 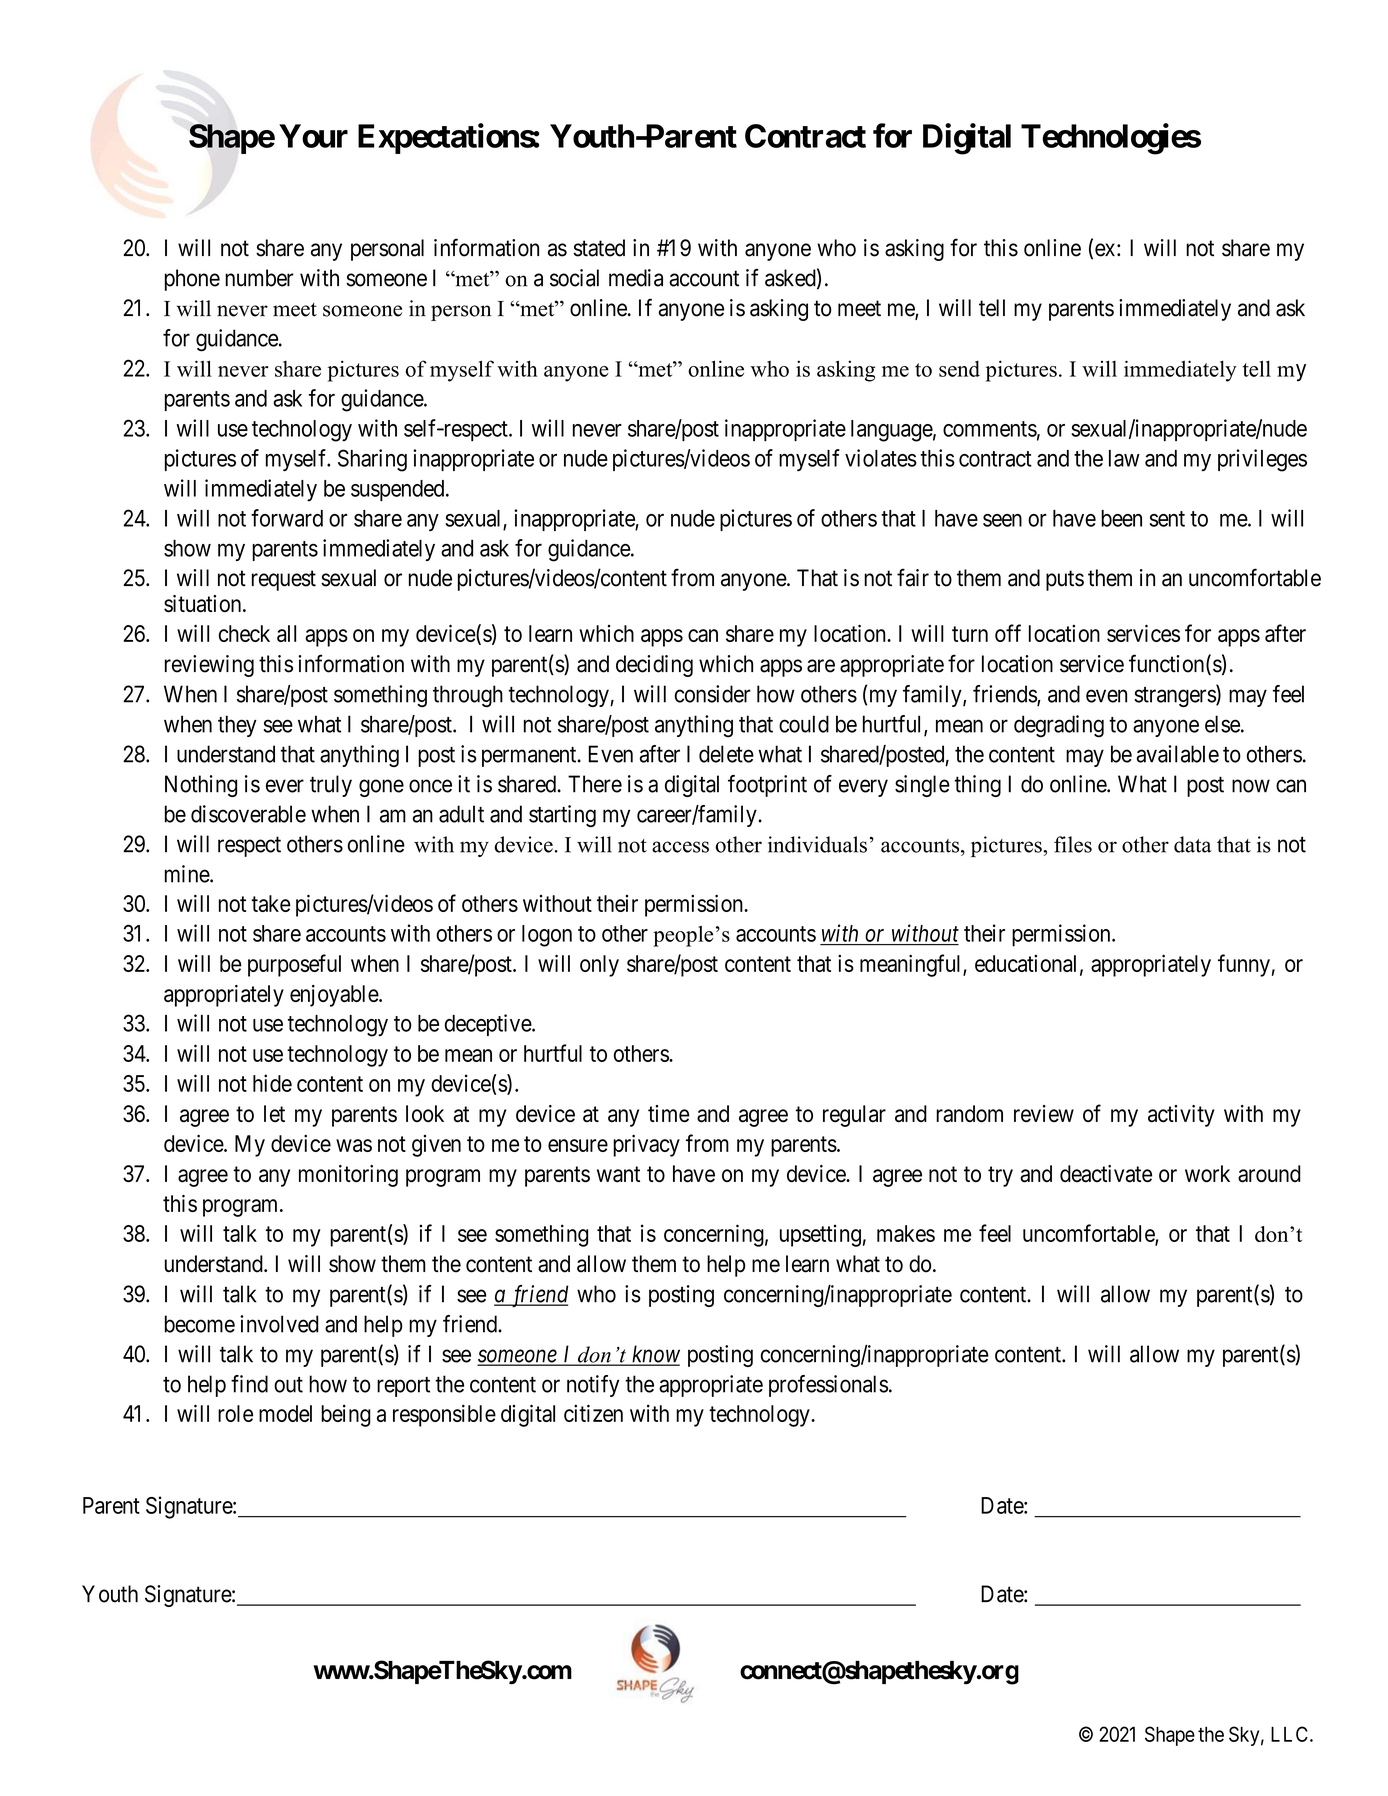 What do you see at coordinates (599, 248) in the screenshot?
I see `stated` at bounding box center [599, 248].
